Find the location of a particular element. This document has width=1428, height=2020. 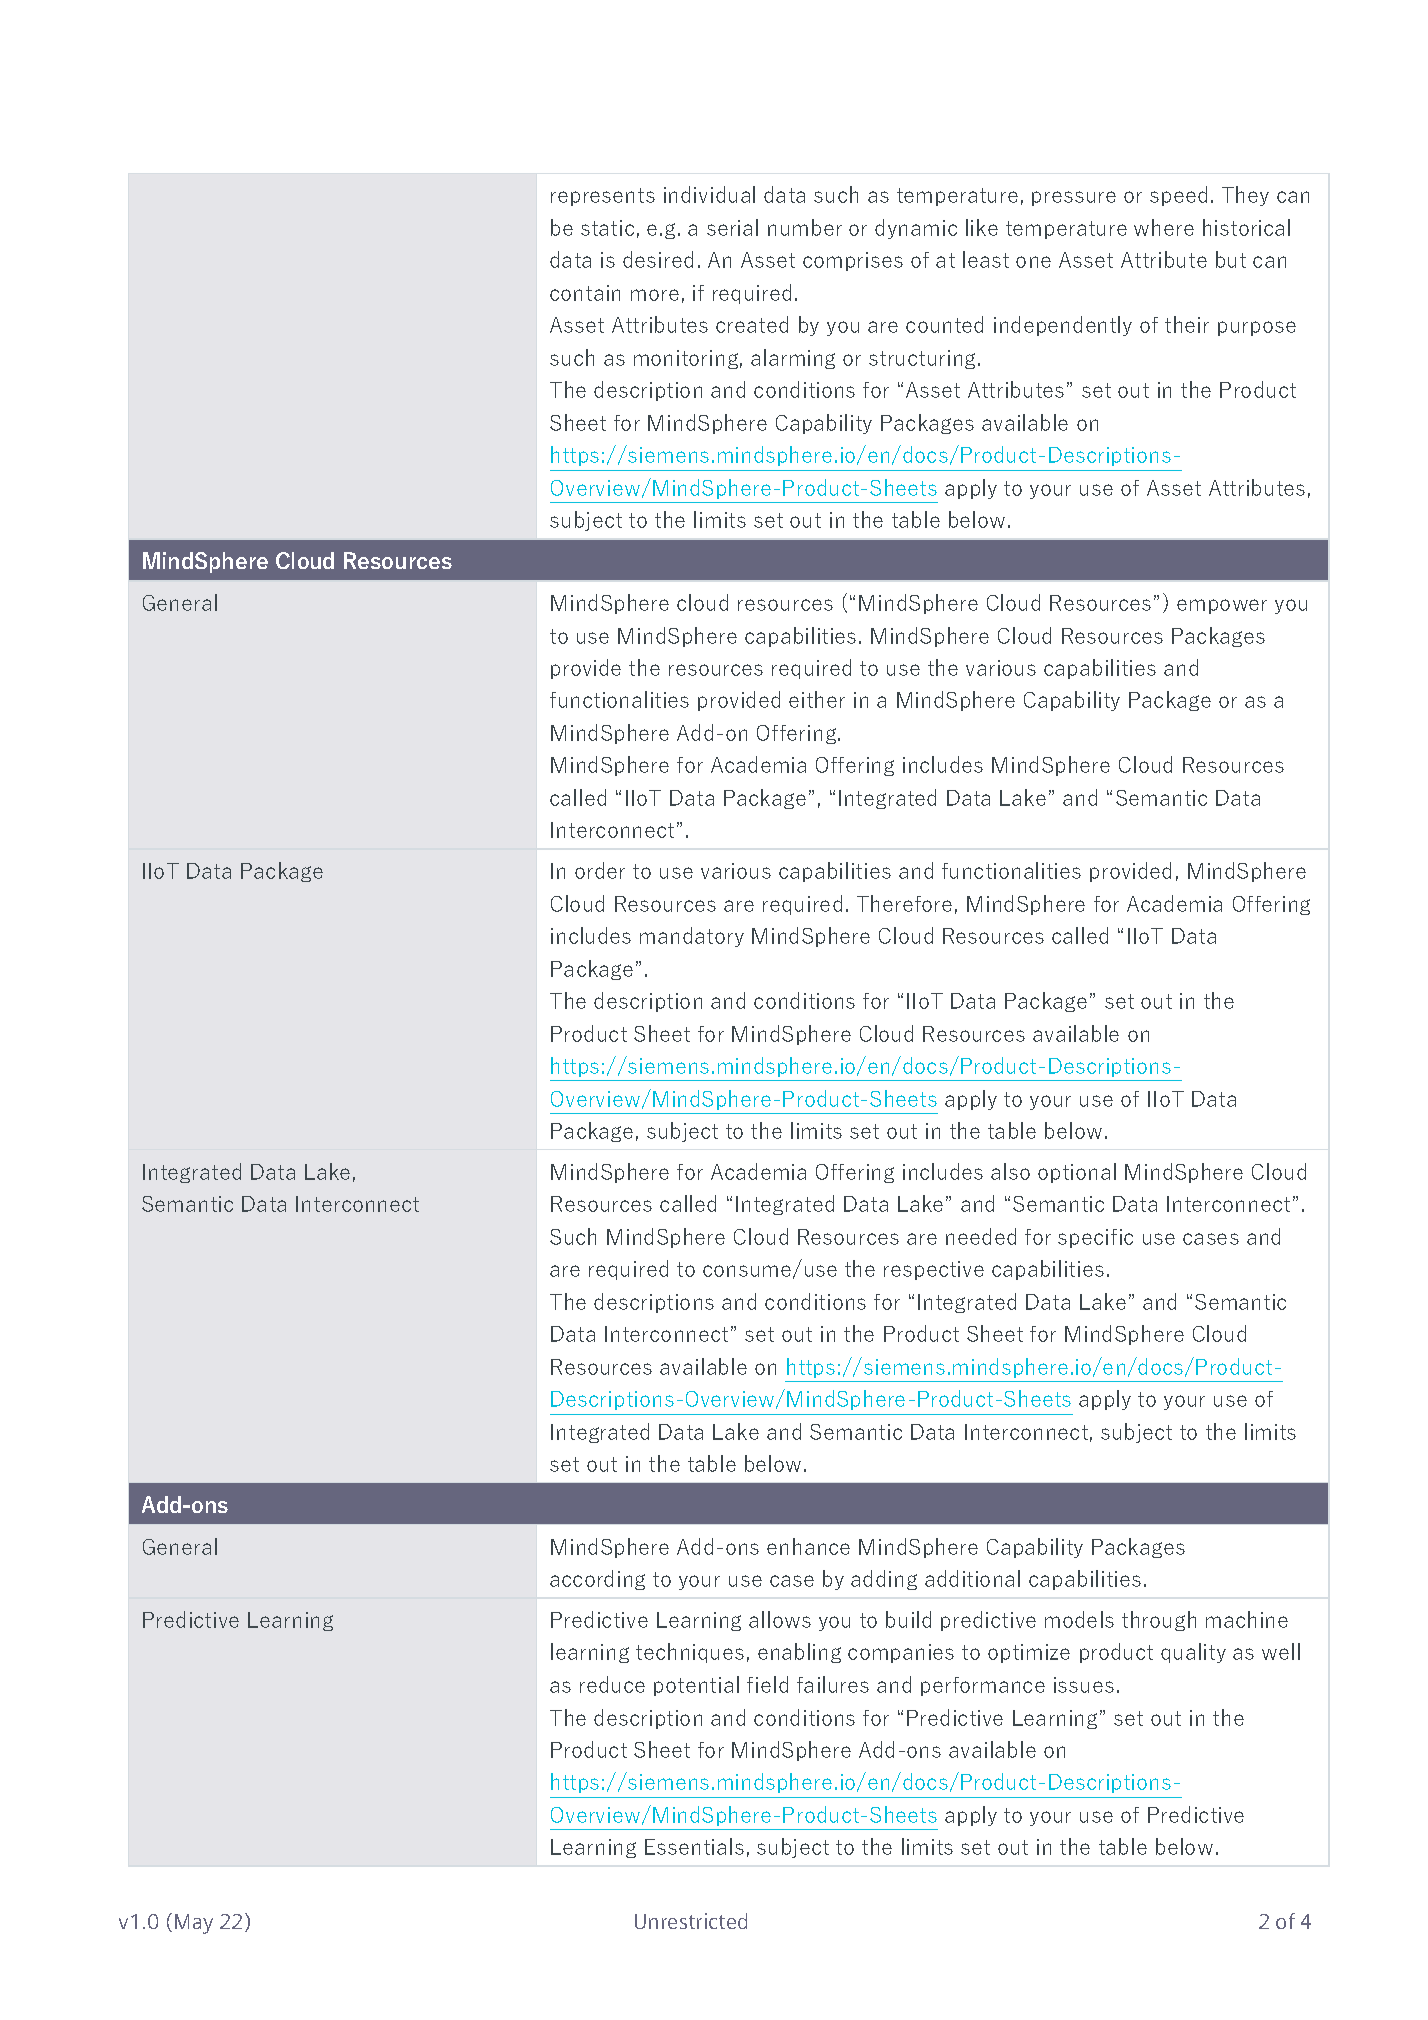

mandatory is located at coordinates (692, 937).
